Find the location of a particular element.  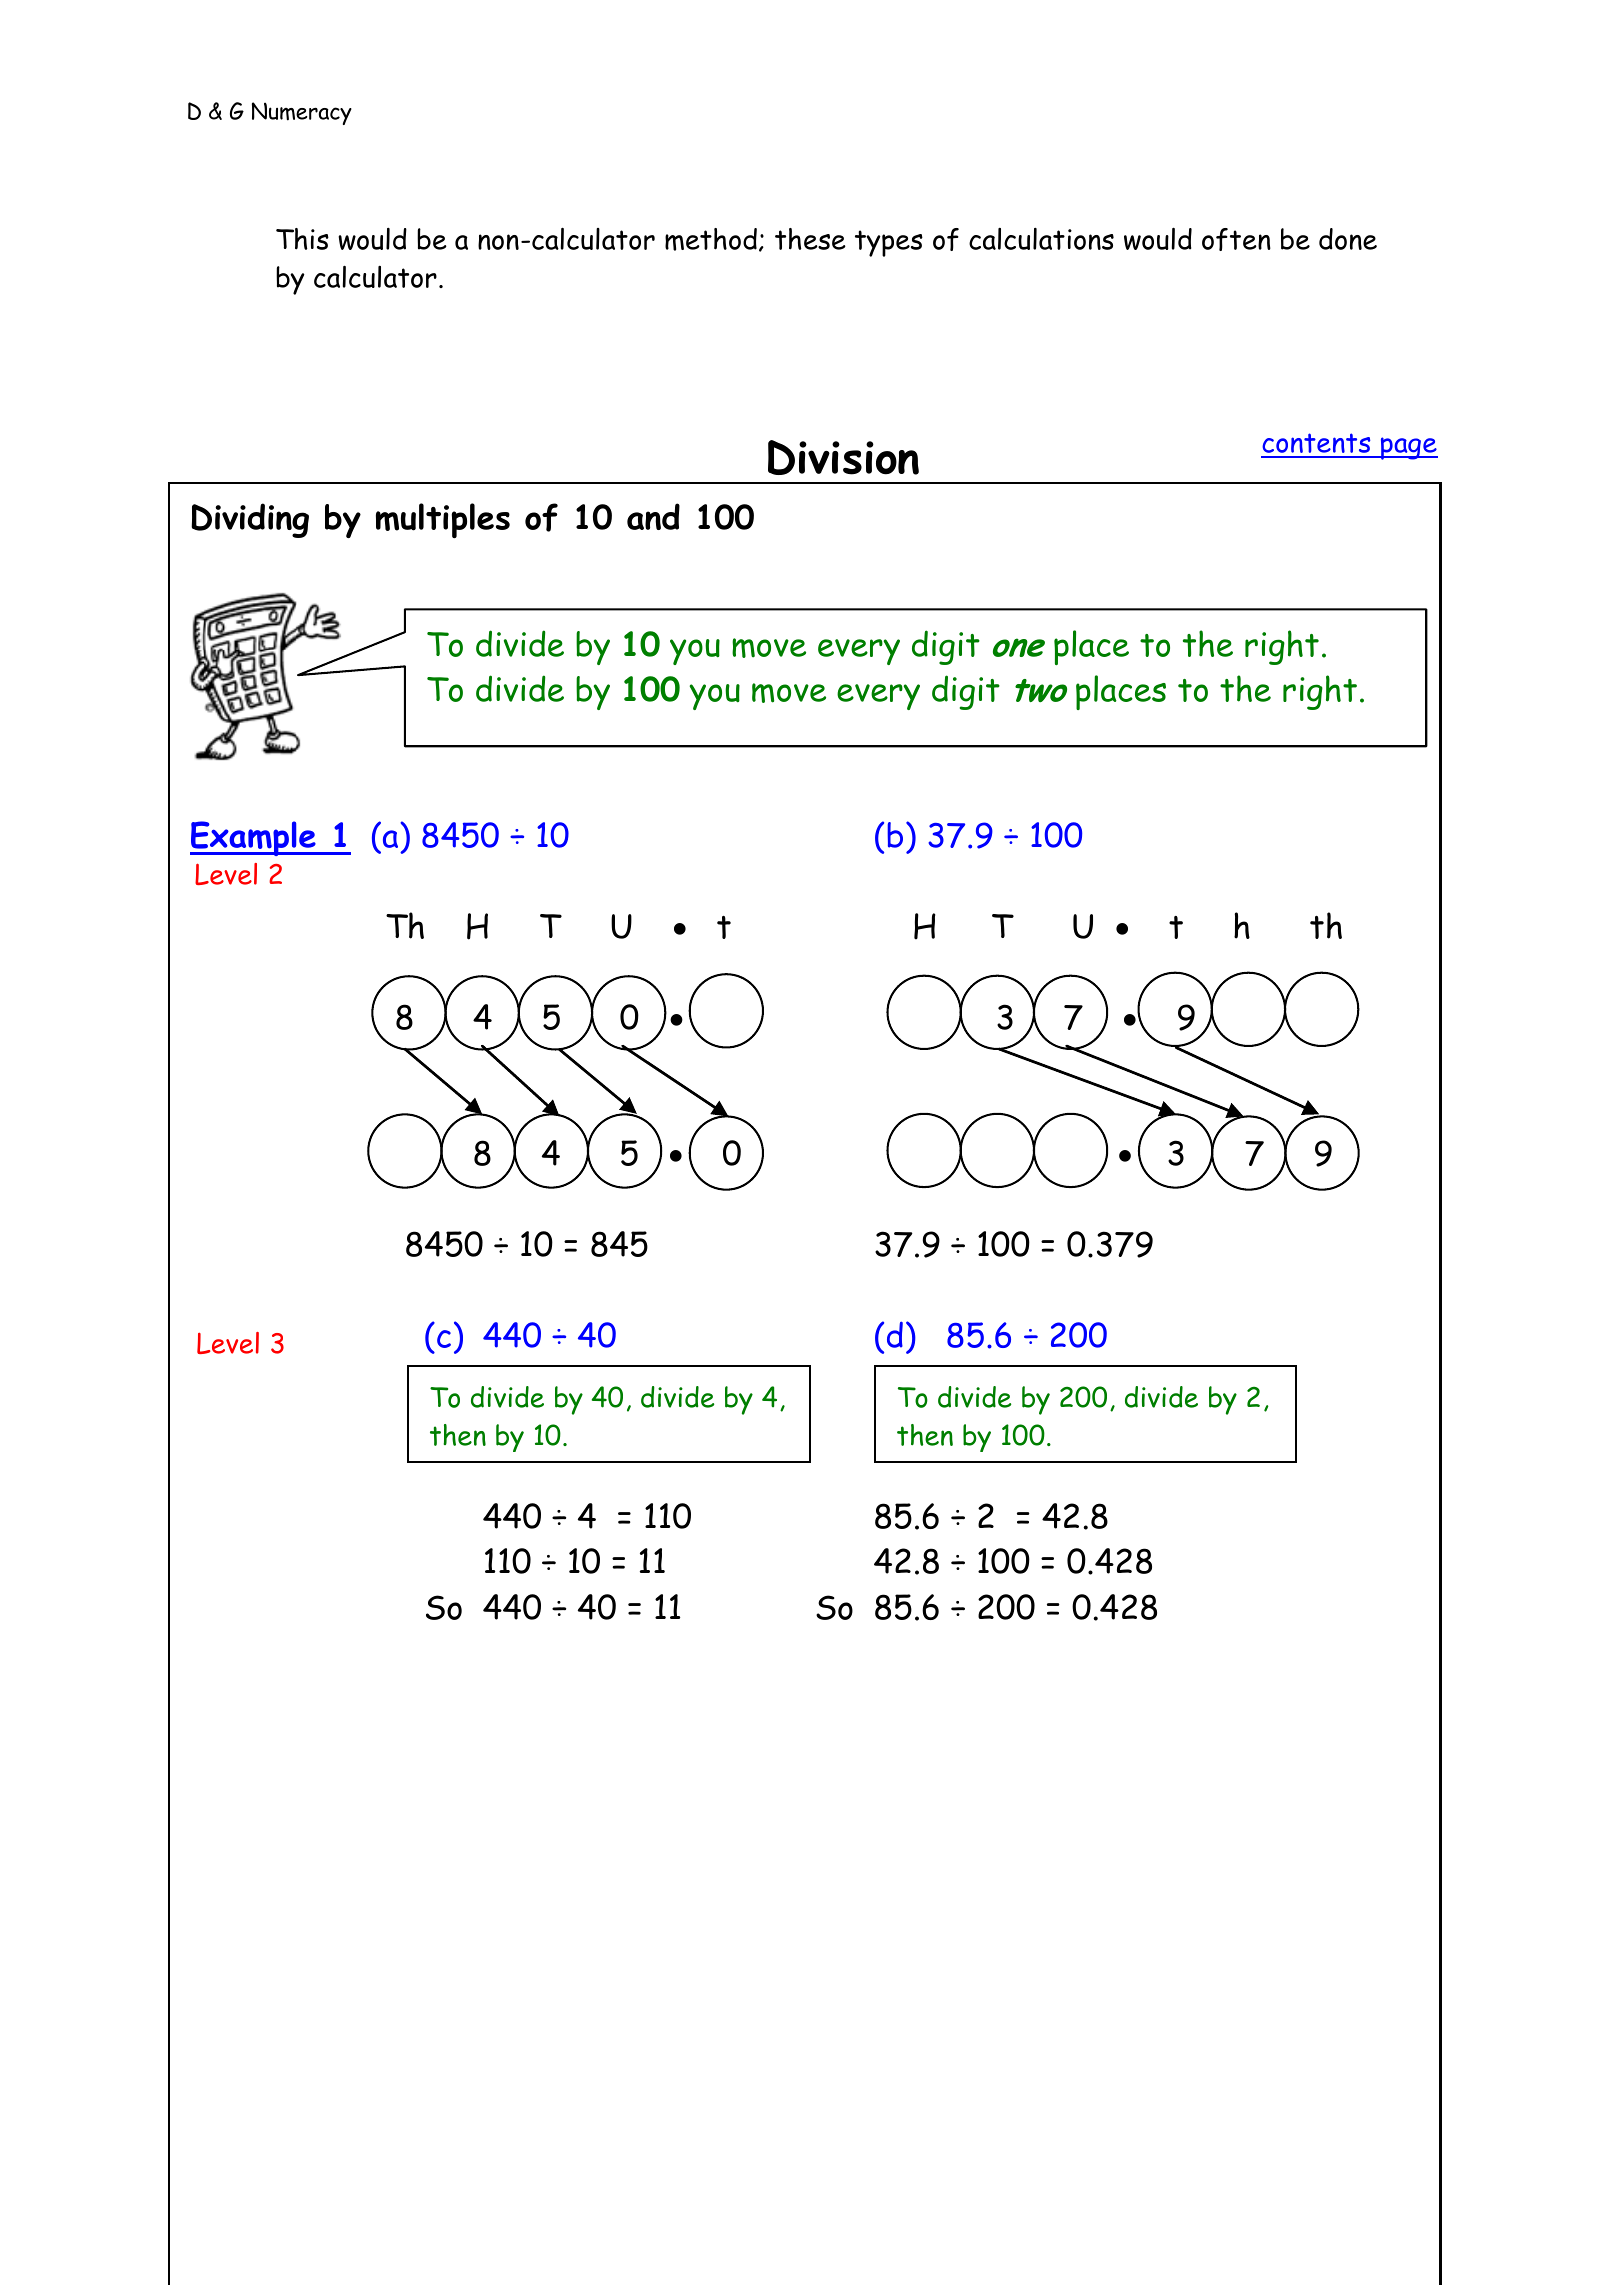

done is located at coordinates (1348, 239).
